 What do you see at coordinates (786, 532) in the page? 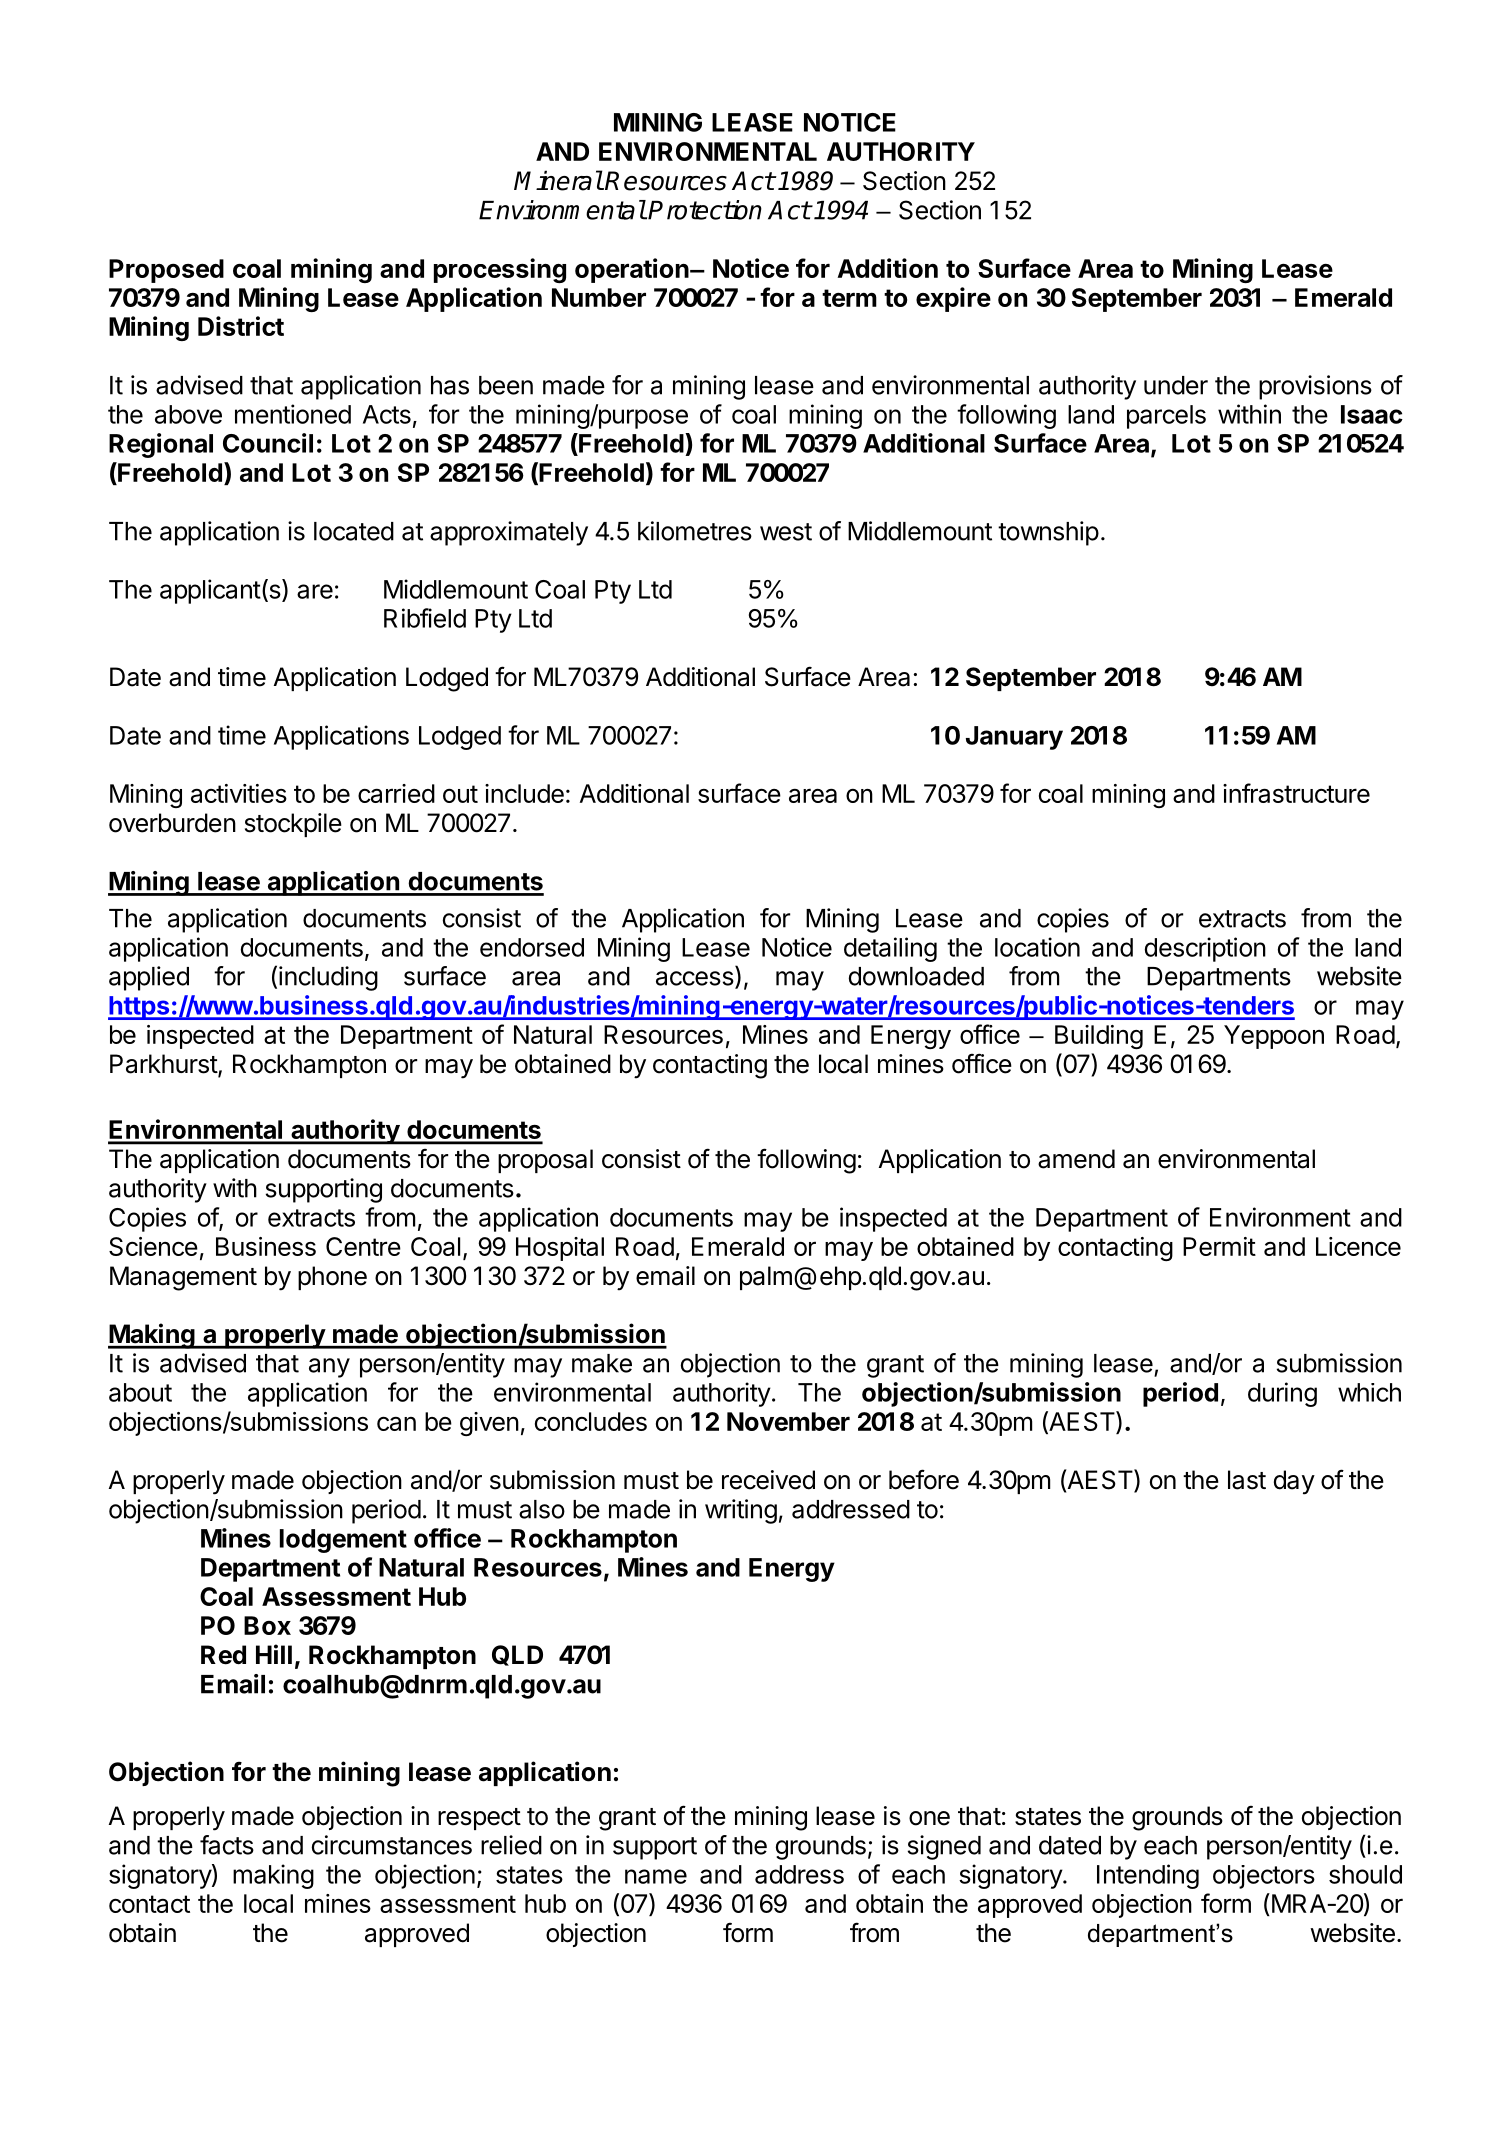
I see `west` at bounding box center [786, 532].
